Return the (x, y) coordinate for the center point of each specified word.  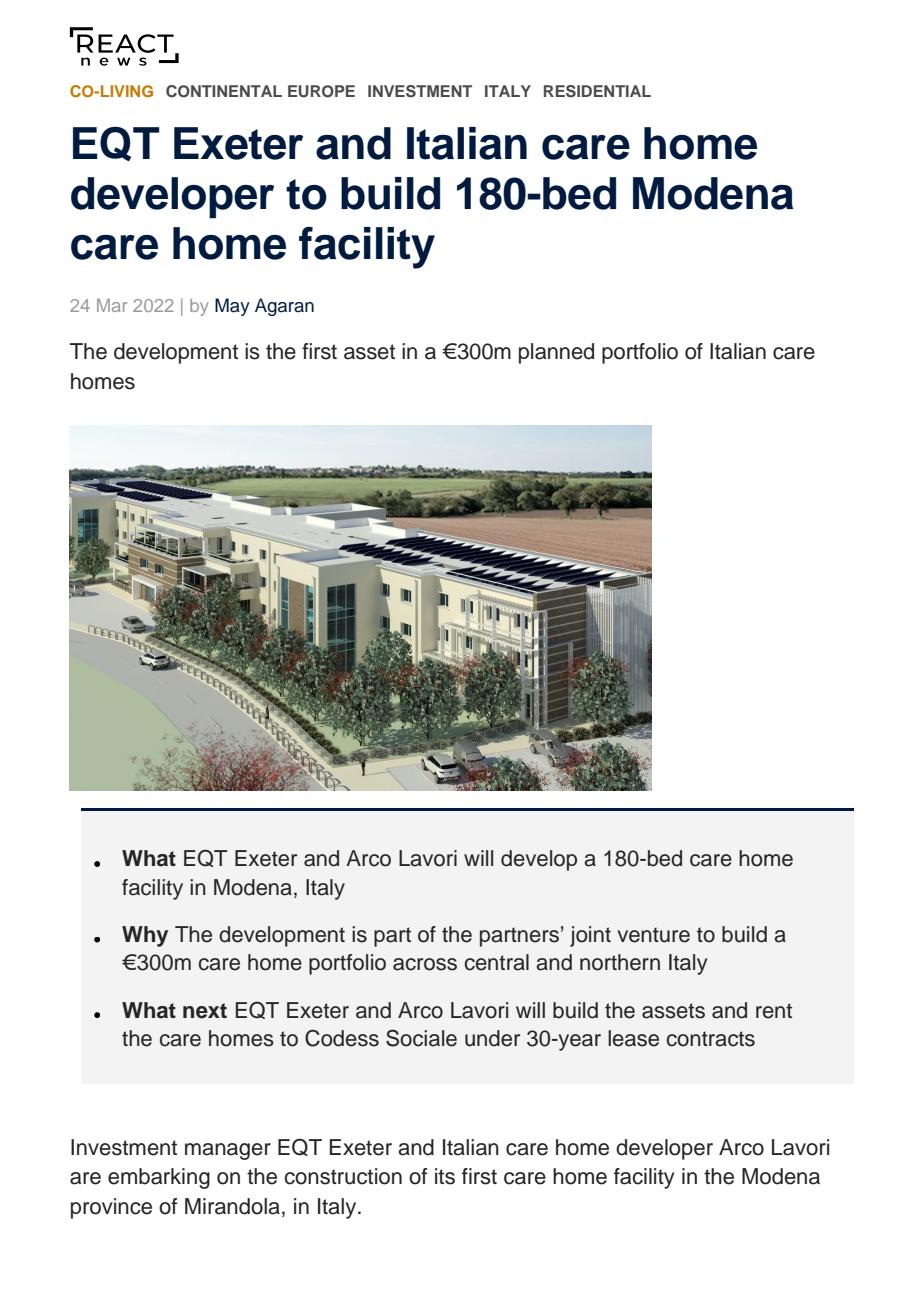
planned (556, 353)
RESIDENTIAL (597, 91)
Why (145, 936)
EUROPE (321, 91)
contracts (711, 1039)
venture (653, 935)
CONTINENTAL (224, 91)
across (425, 964)
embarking (159, 1178)
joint (590, 936)
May (232, 307)
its (445, 1176)
